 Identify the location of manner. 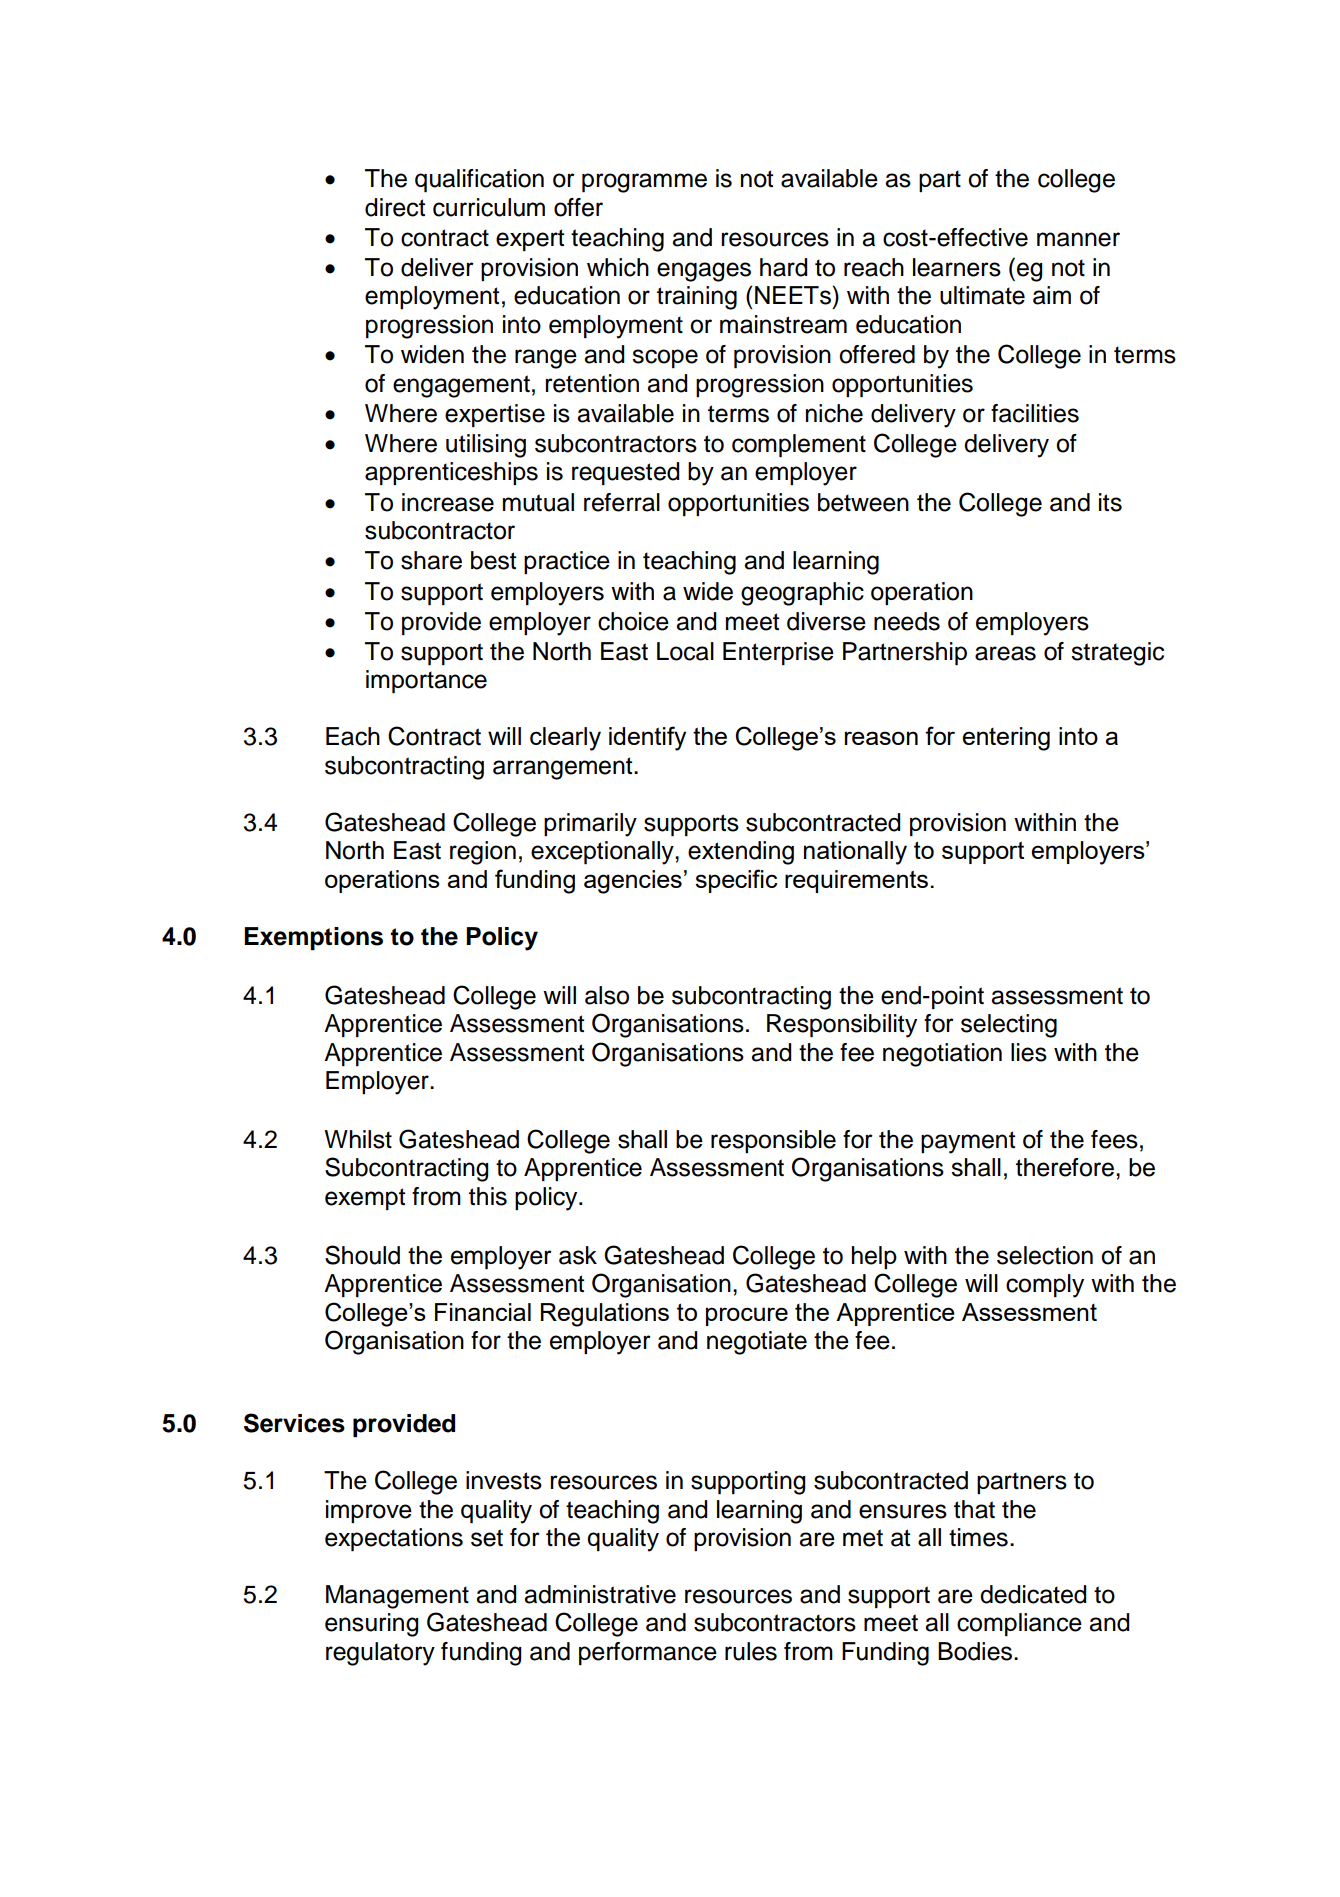
(1078, 239).
